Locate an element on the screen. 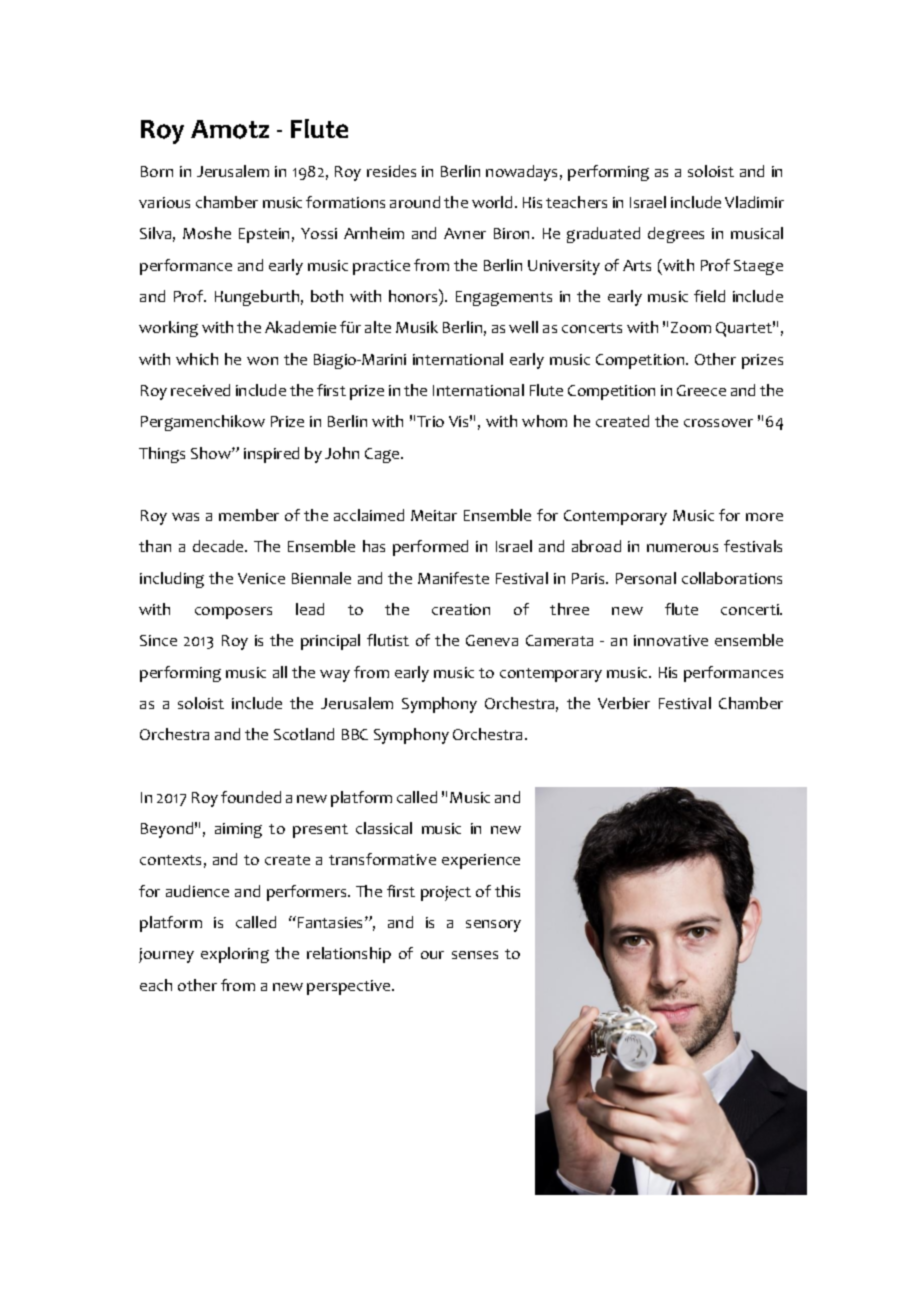 The width and height of the screenshot is (924, 1308). senses is located at coordinates (475, 955).
